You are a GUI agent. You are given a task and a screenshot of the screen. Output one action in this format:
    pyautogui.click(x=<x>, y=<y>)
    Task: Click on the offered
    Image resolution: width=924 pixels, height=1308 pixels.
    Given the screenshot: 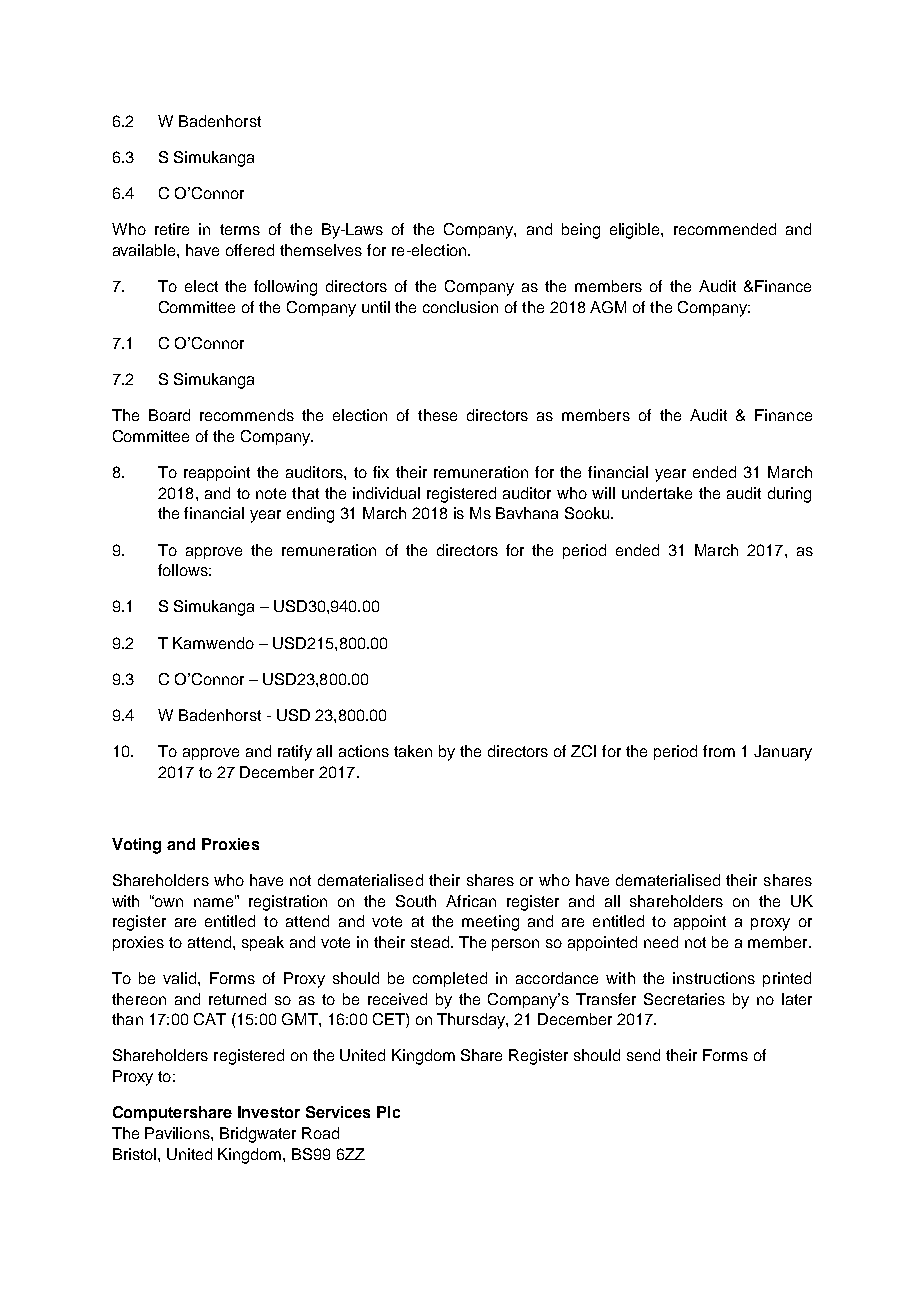 What is the action you would take?
    pyautogui.click(x=250, y=250)
